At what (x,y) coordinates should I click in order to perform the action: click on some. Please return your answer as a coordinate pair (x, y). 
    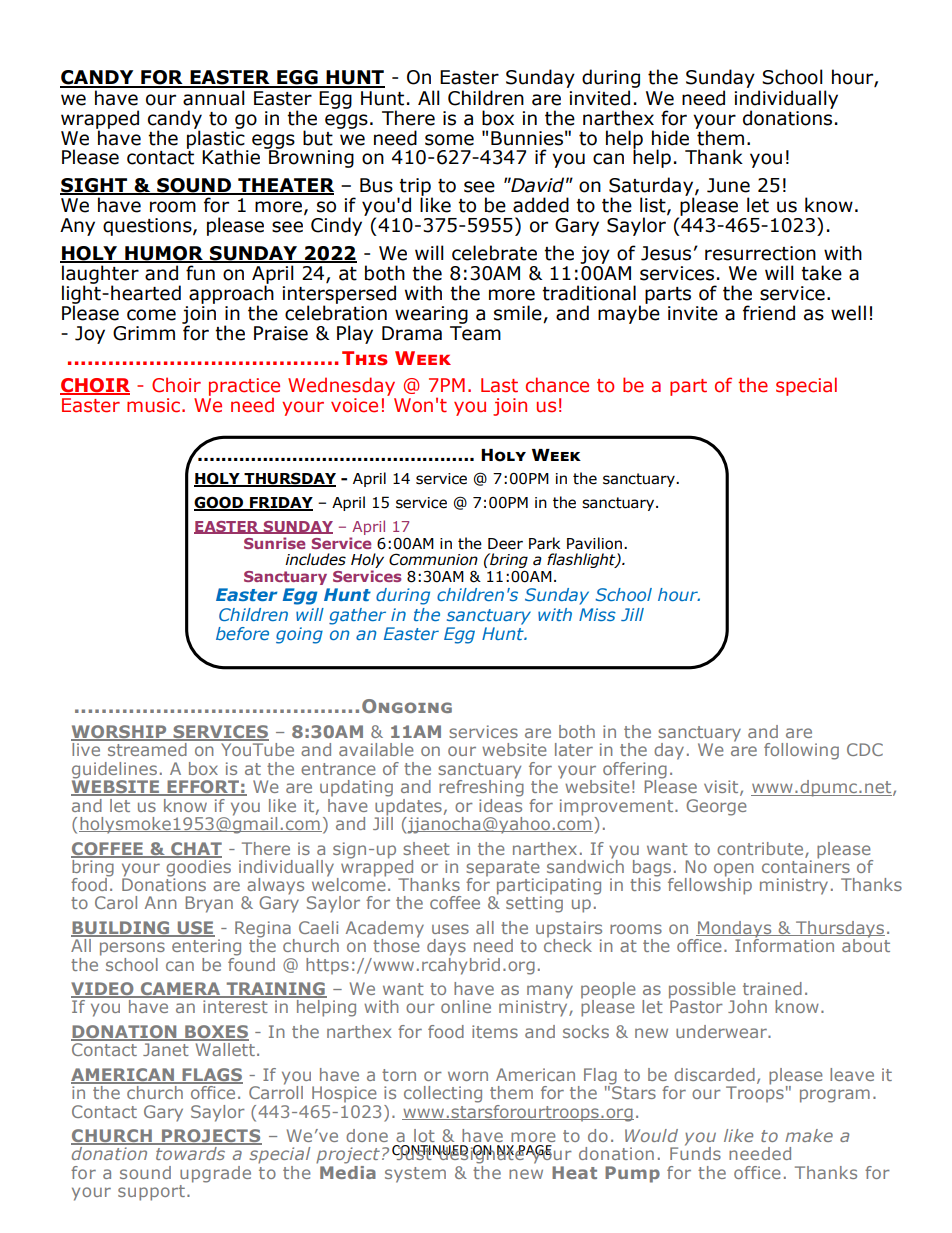
    Looking at the image, I should click on (449, 140).
